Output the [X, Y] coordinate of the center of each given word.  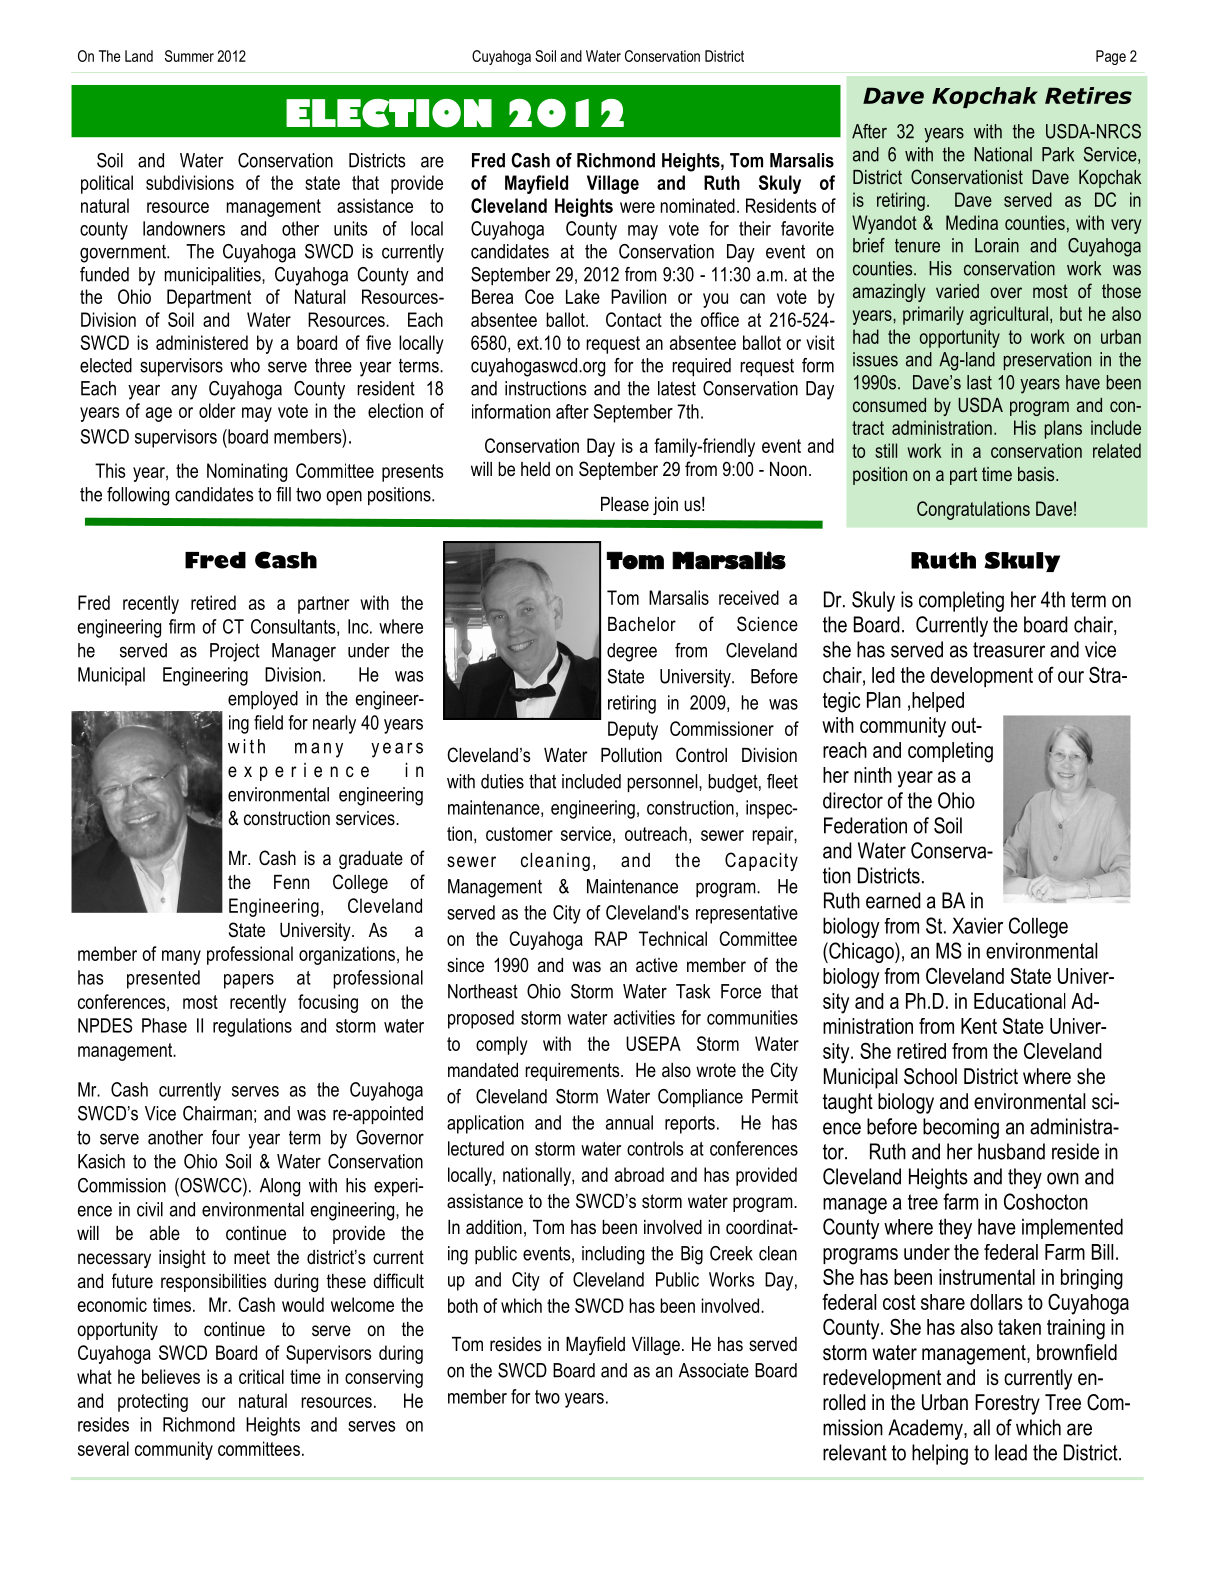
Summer [189, 56]
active [657, 965]
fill [283, 494]
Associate [714, 1370]
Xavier [977, 925]
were [637, 207]
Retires [1088, 95]
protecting [153, 1402]
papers [249, 981]
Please [625, 504]
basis [1037, 474]
